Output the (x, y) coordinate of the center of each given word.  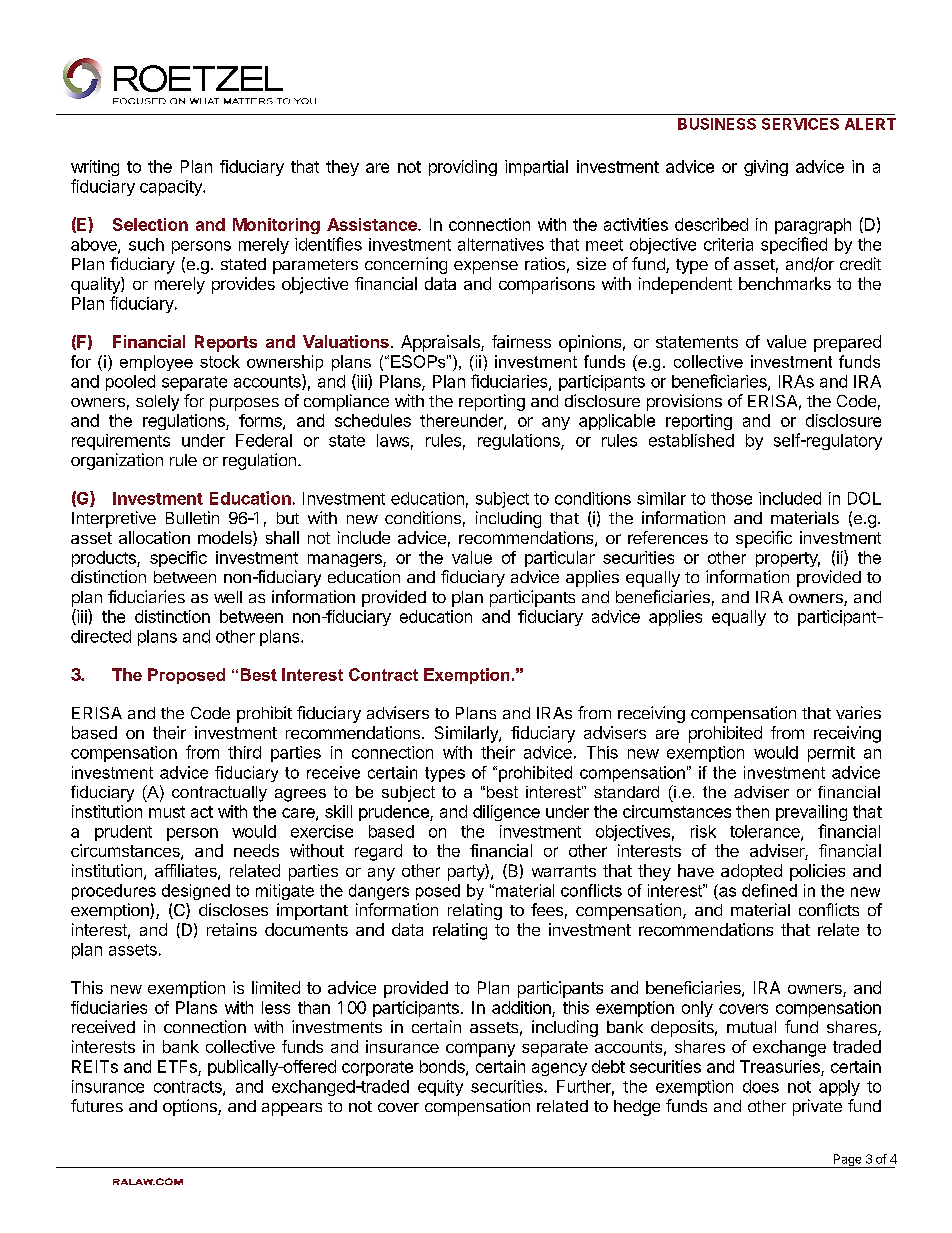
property (788, 559)
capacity (172, 188)
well (228, 597)
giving (766, 168)
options (191, 1107)
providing (463, 168)
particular (560, 559)
